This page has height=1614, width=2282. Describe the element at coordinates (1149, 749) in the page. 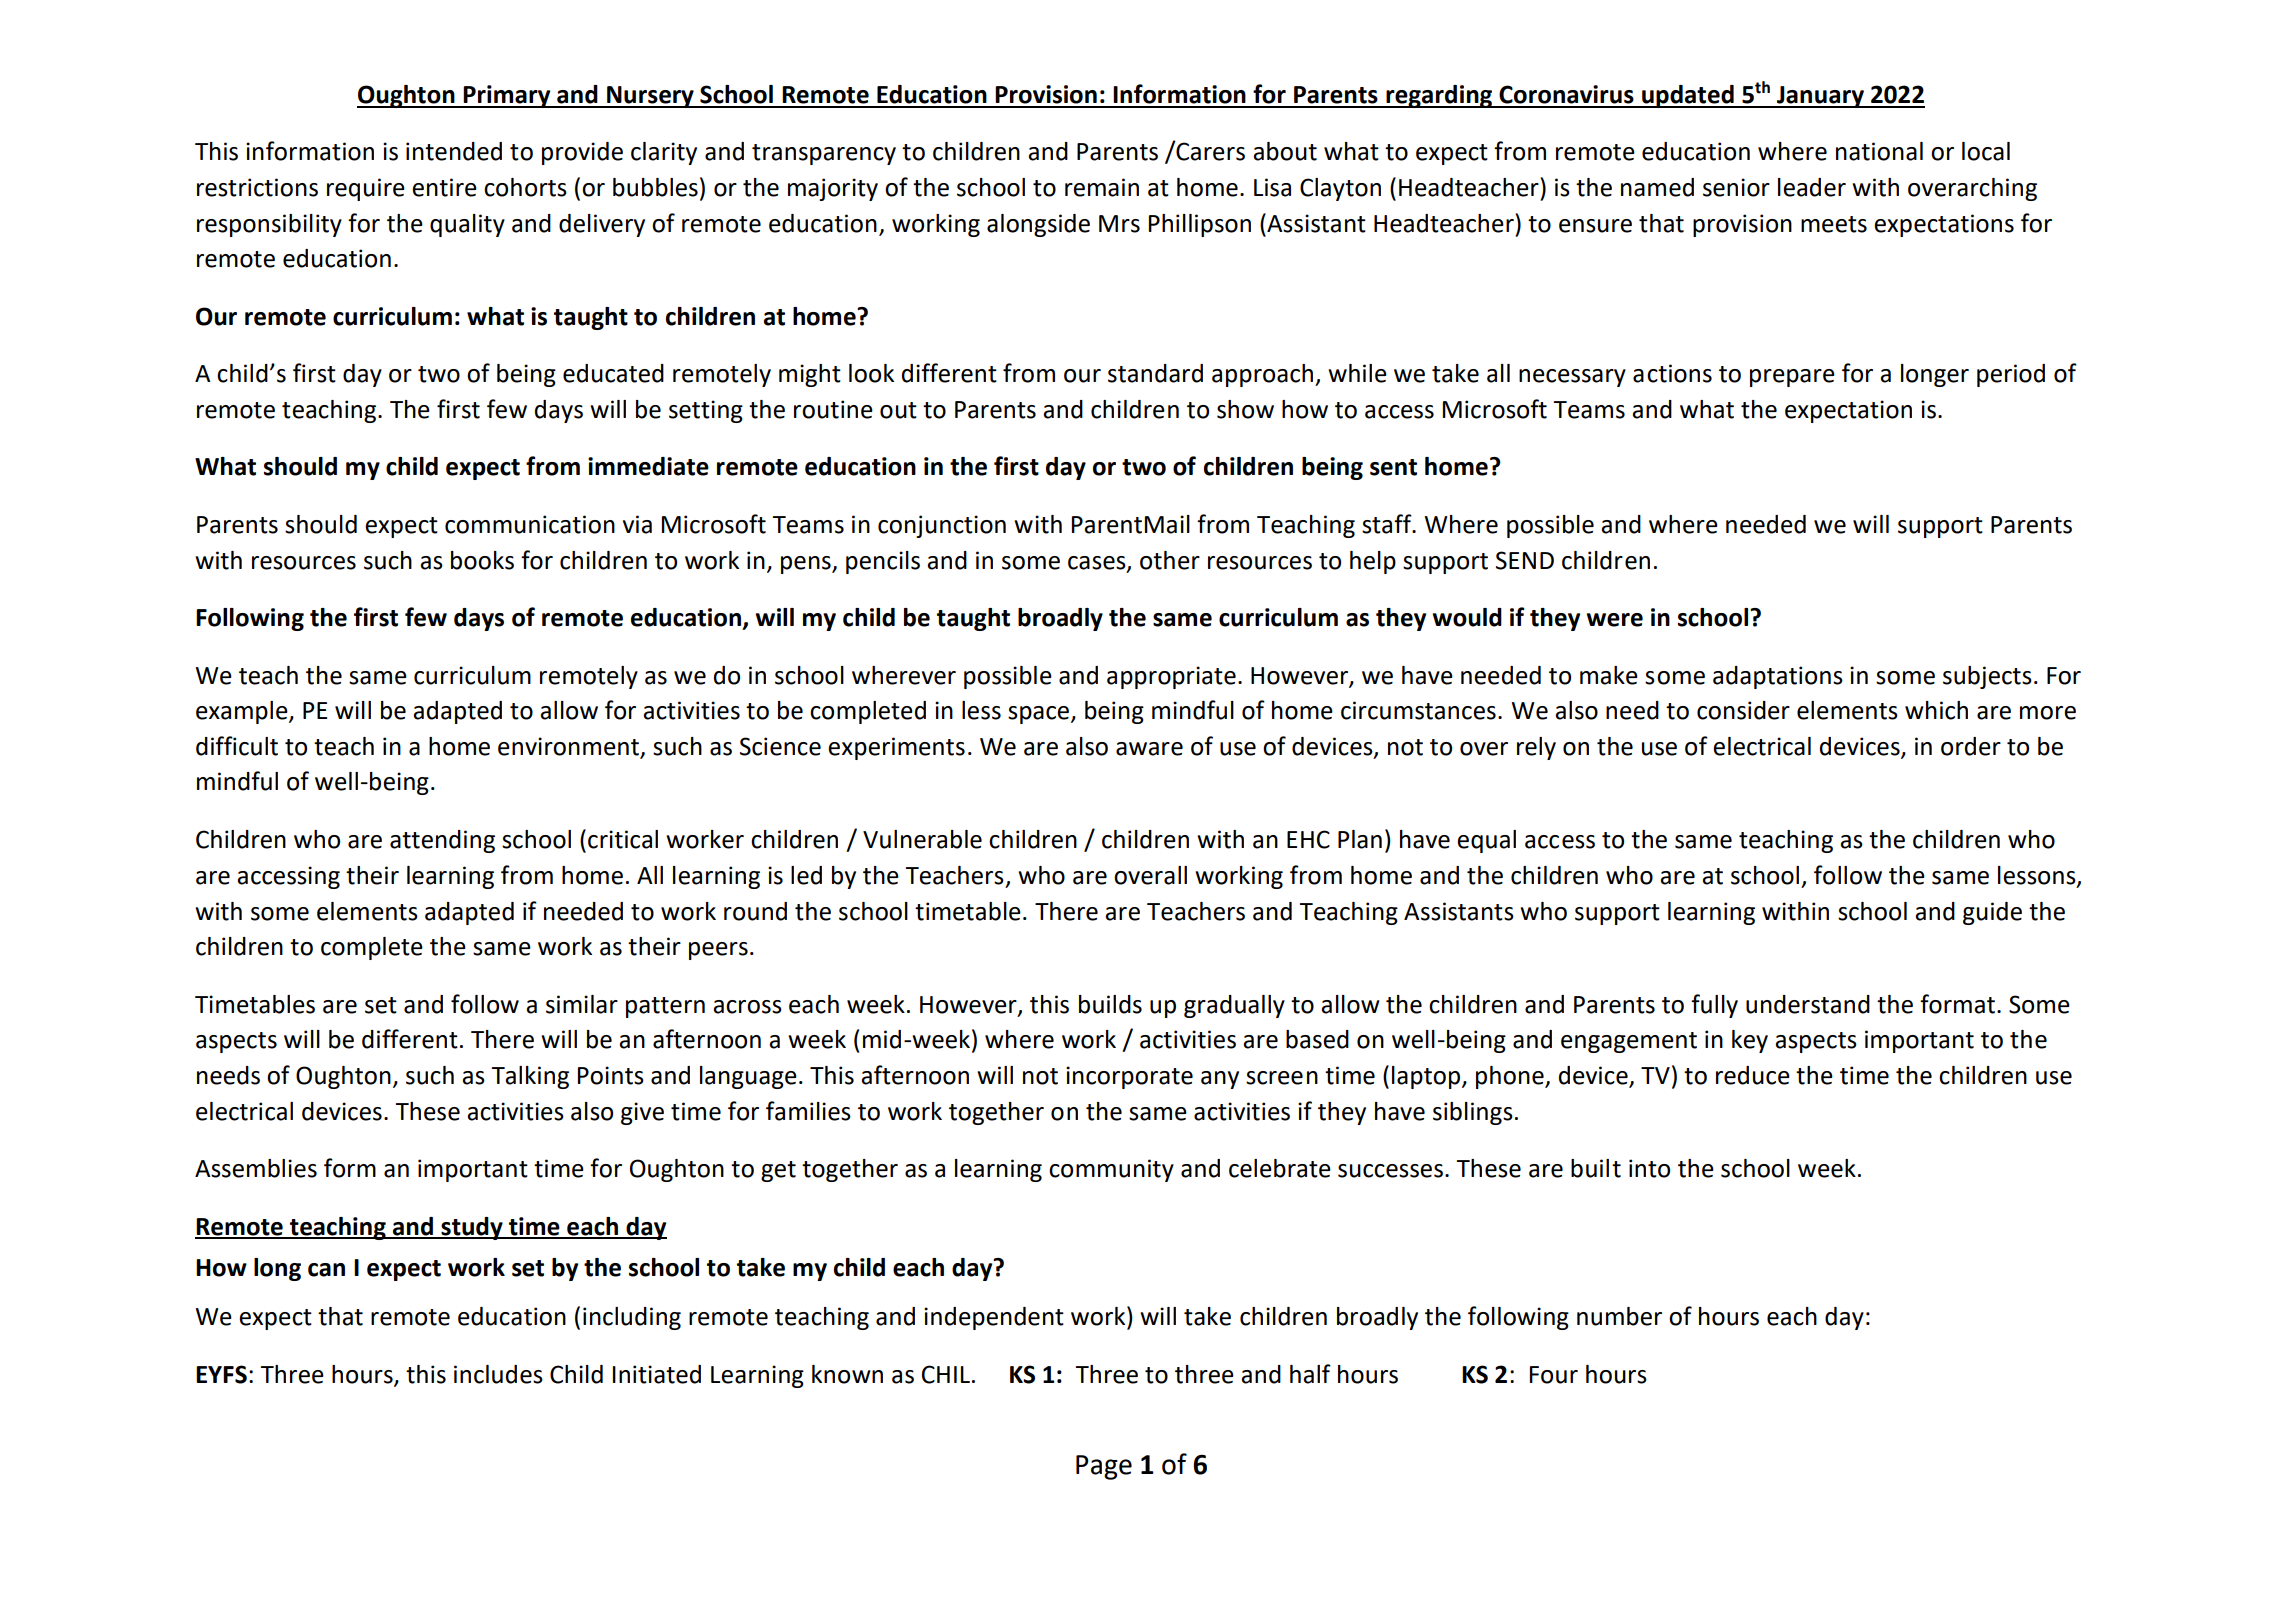

I see `aware` at that location.
